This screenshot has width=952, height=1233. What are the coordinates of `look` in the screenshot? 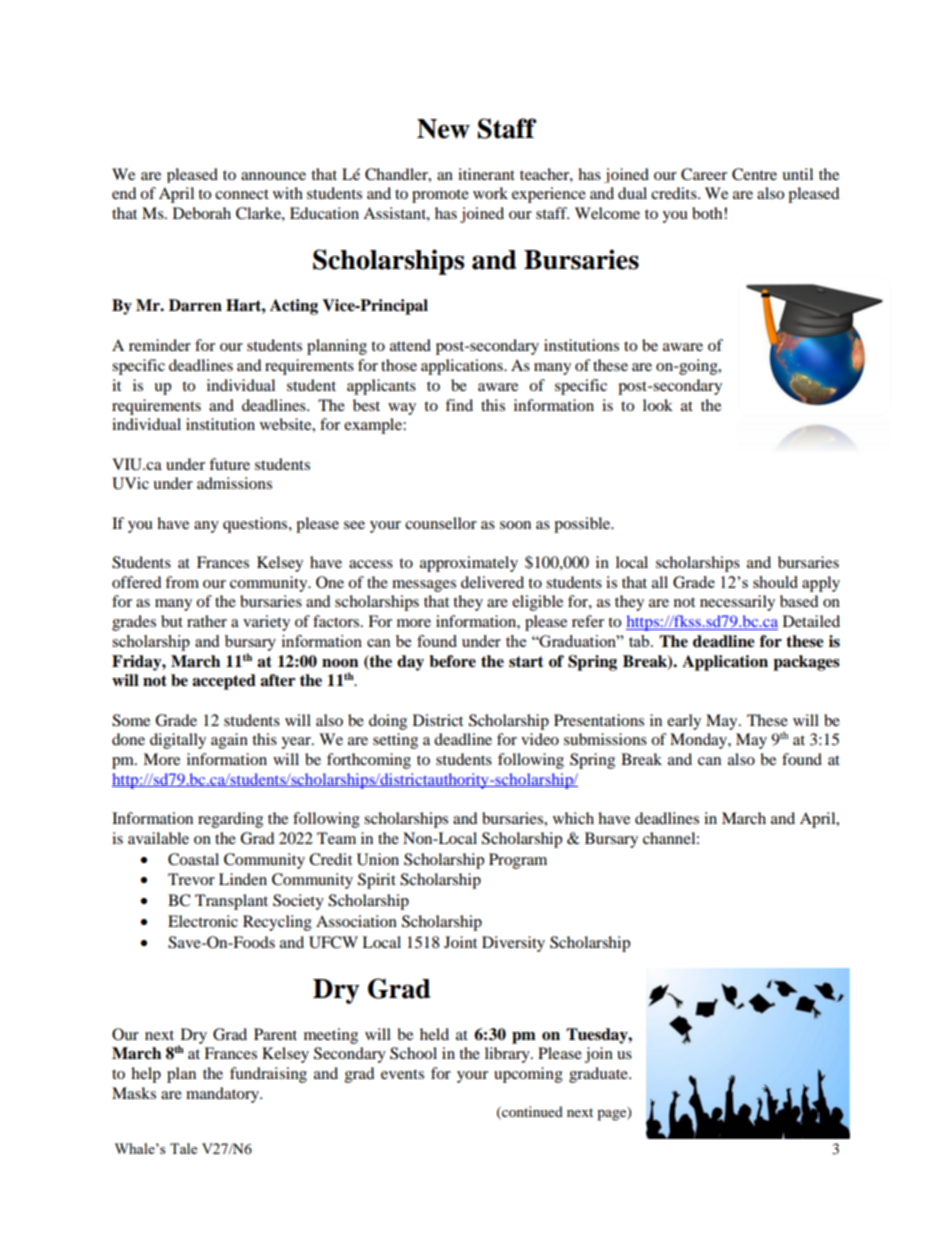 It's located at (658, 405).
